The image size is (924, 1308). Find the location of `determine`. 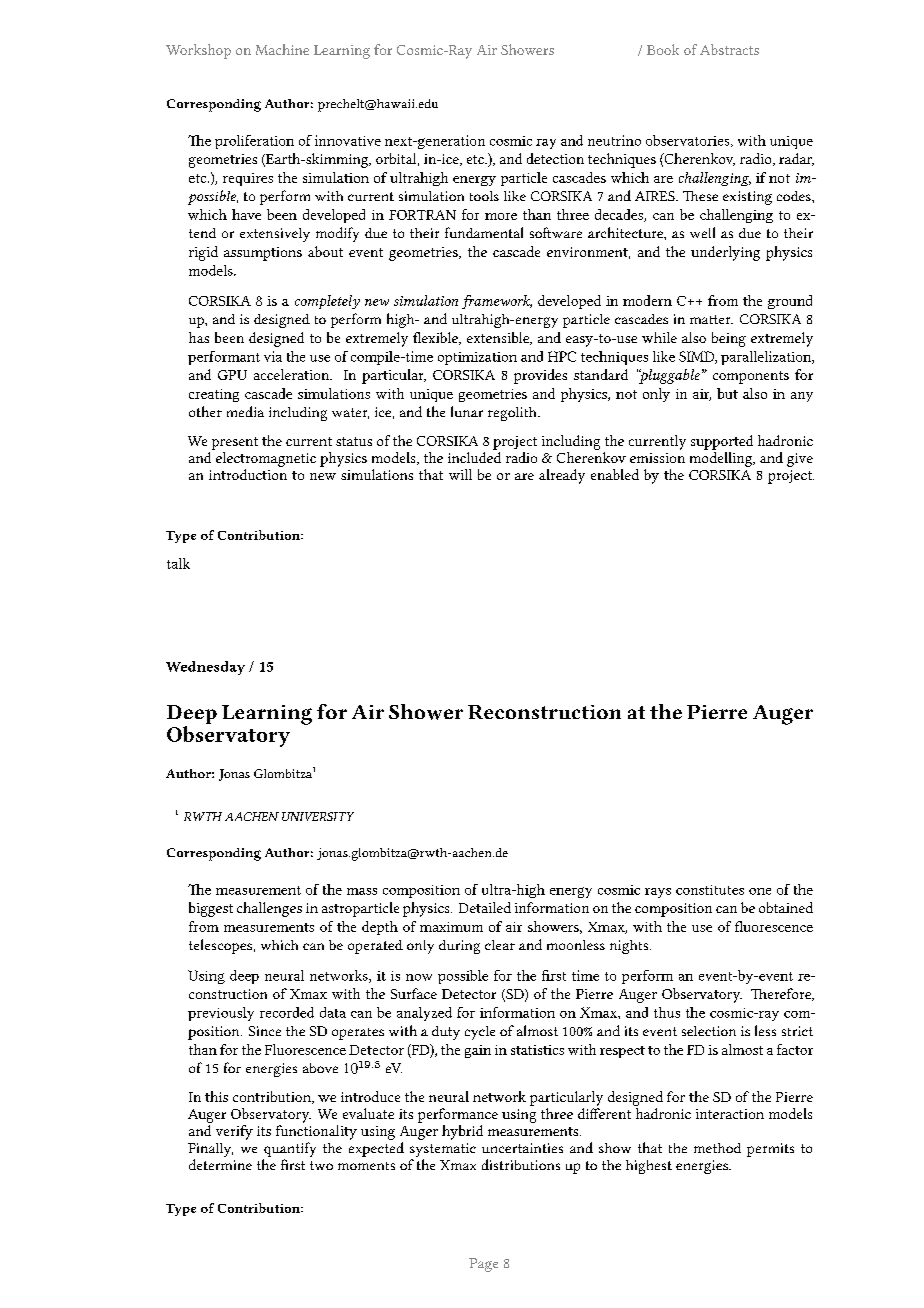

determine is located at coordinates (220, 1164).
